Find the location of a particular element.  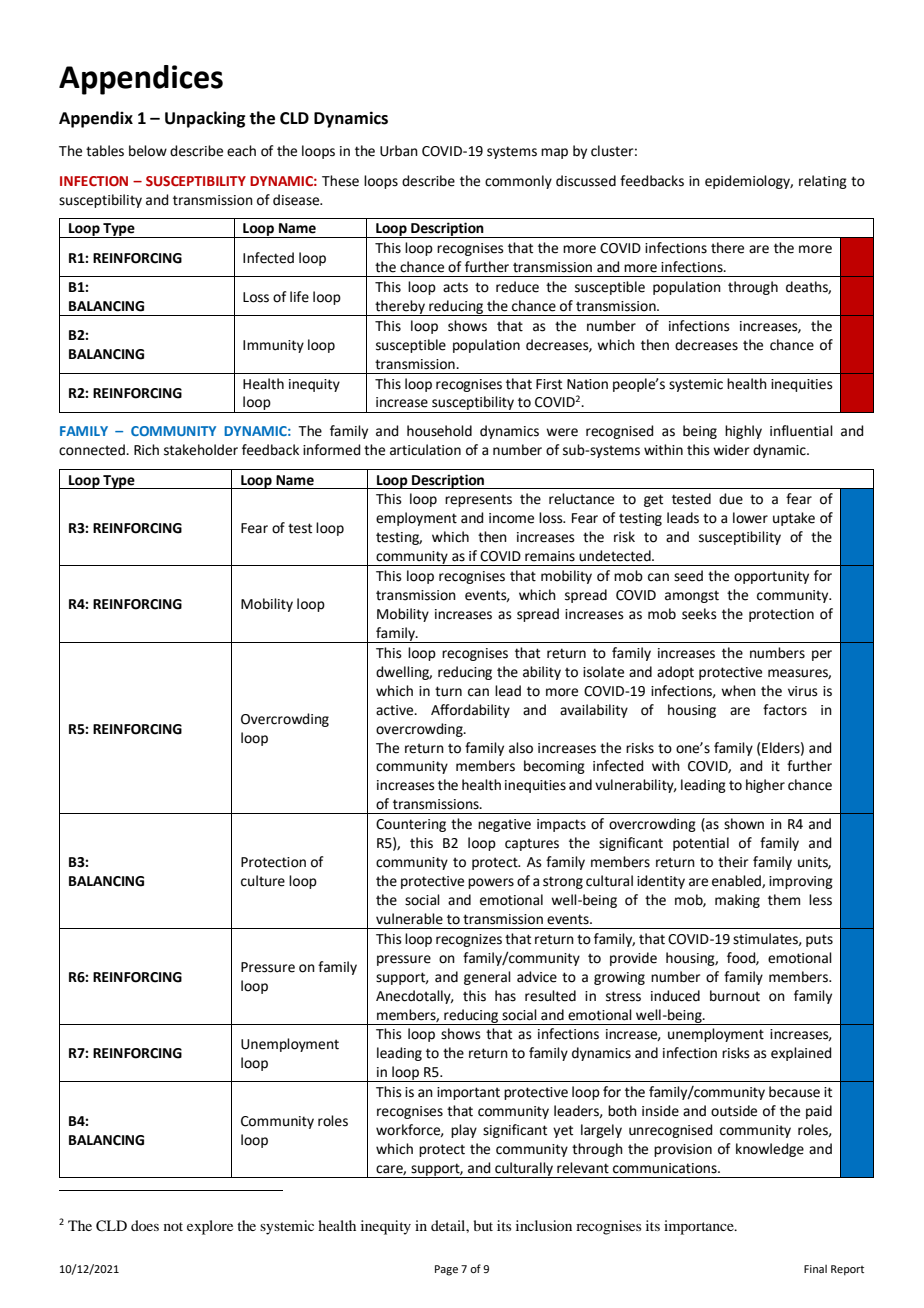

highly is located at coordinates (743, 432).
